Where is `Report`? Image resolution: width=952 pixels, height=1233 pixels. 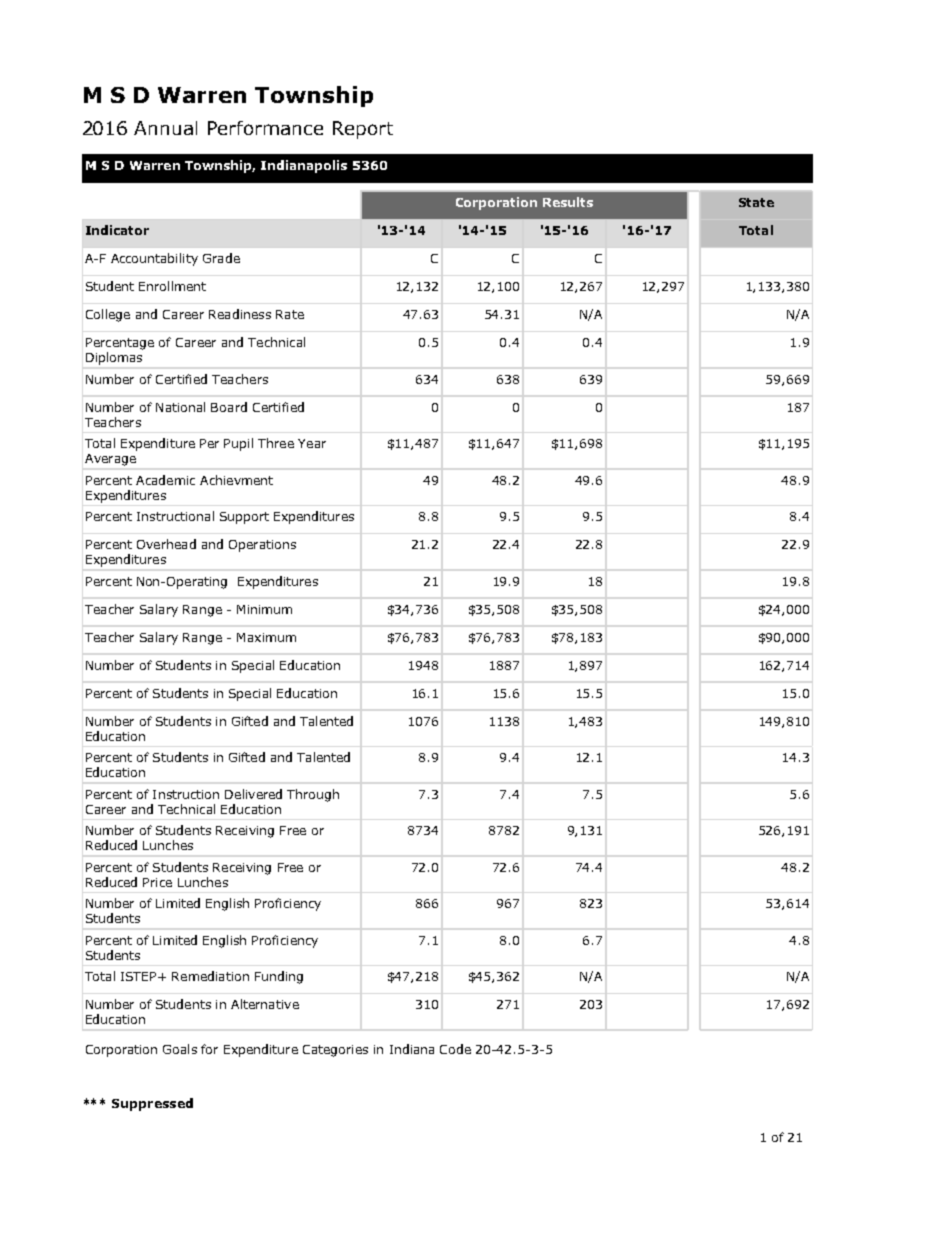
Report is located at coordinates (363, 130).
